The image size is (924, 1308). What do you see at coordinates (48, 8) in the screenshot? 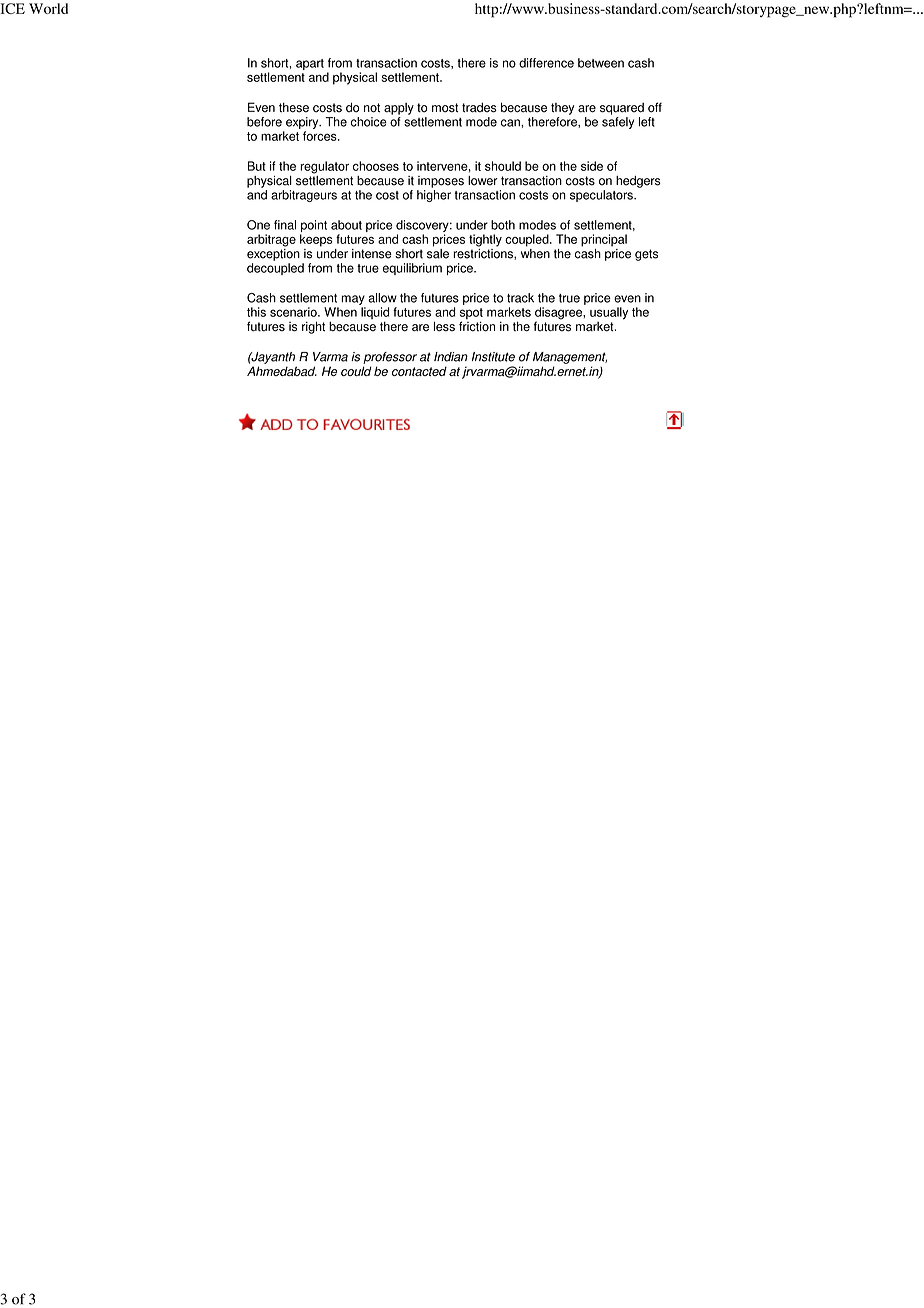
I see `World` at bounding box center [48, 8].
